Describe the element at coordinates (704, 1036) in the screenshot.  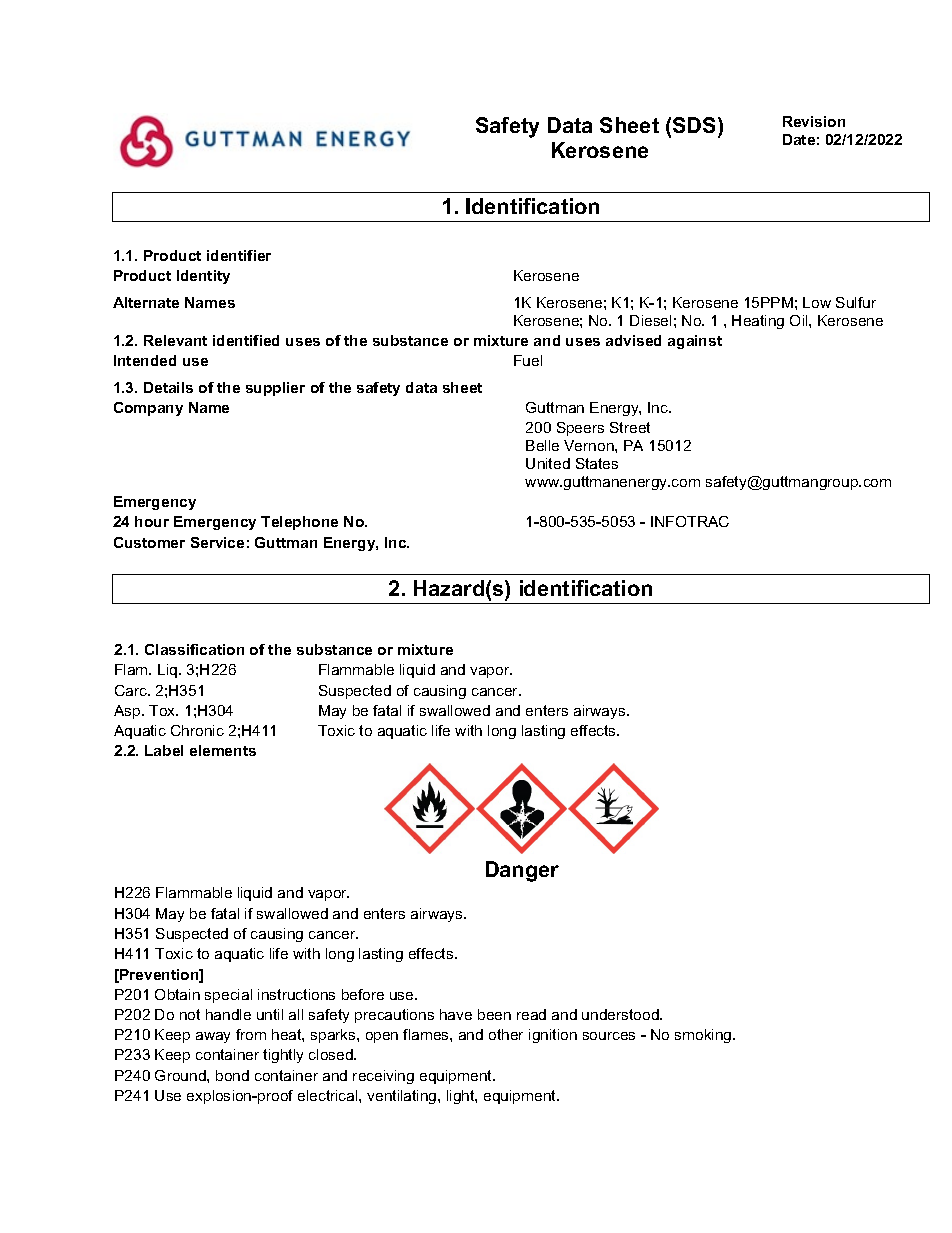
I see `smoking` at that location.
